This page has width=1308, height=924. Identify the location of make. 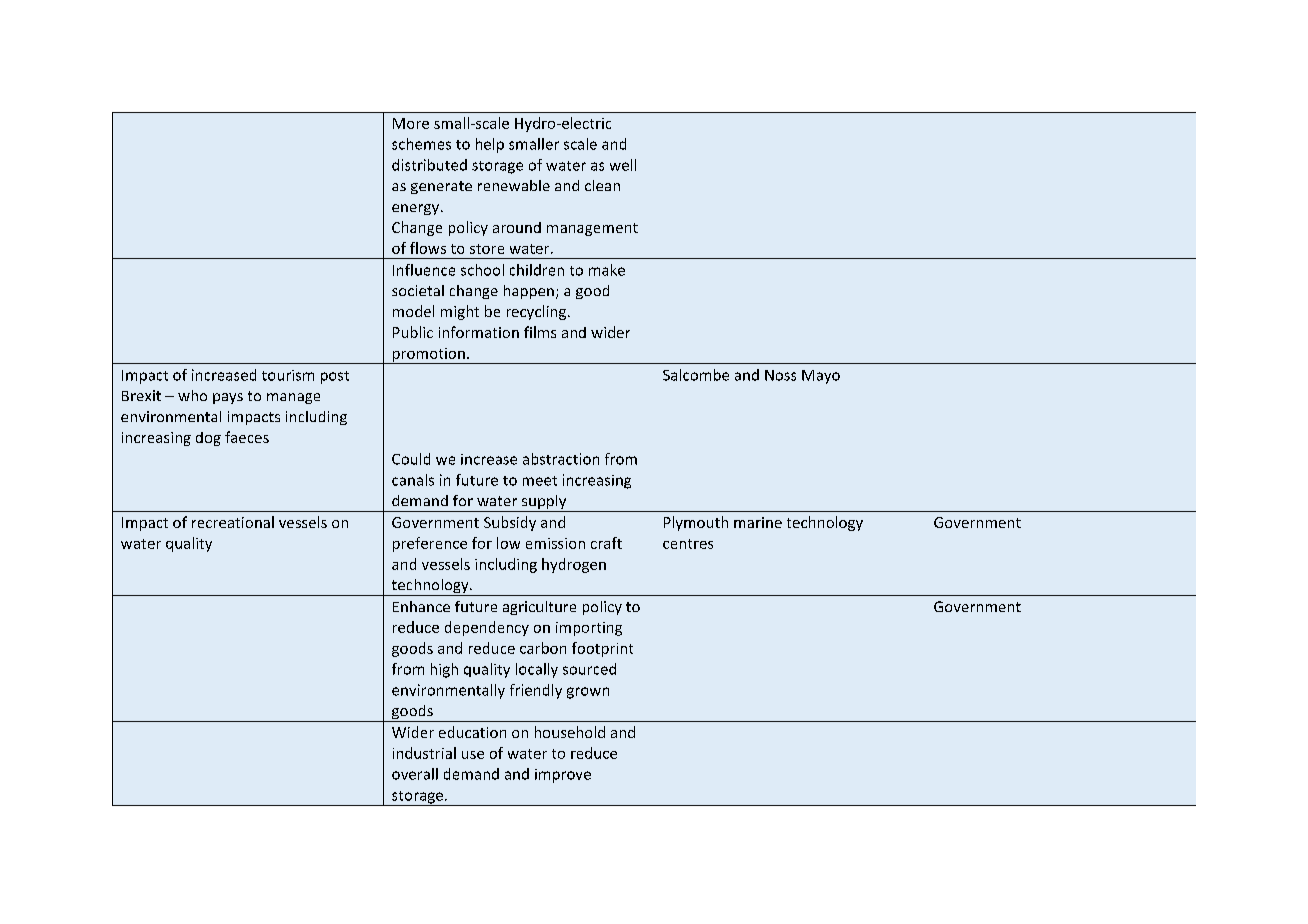
(607, 270).
